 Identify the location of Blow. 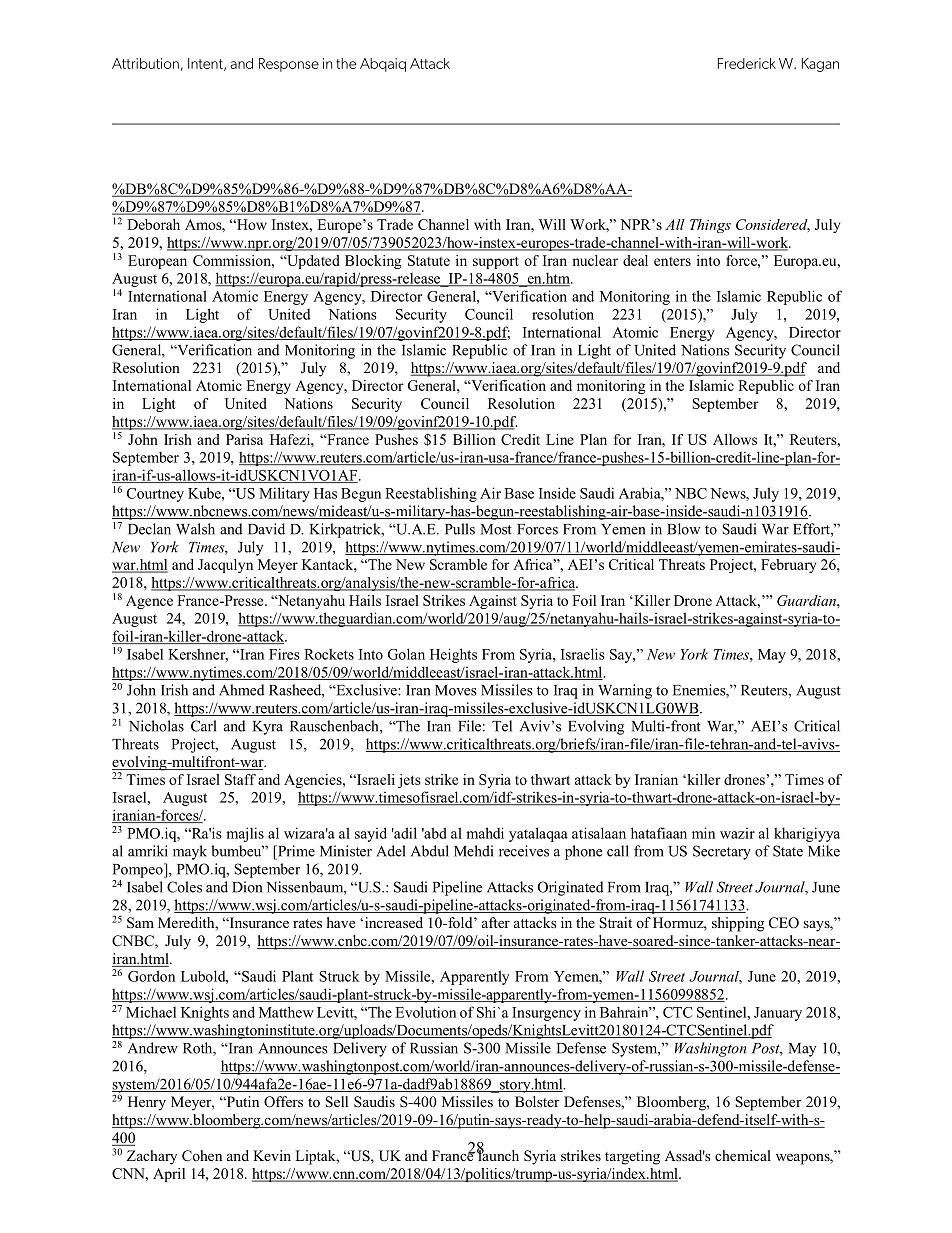
(683, 529).
